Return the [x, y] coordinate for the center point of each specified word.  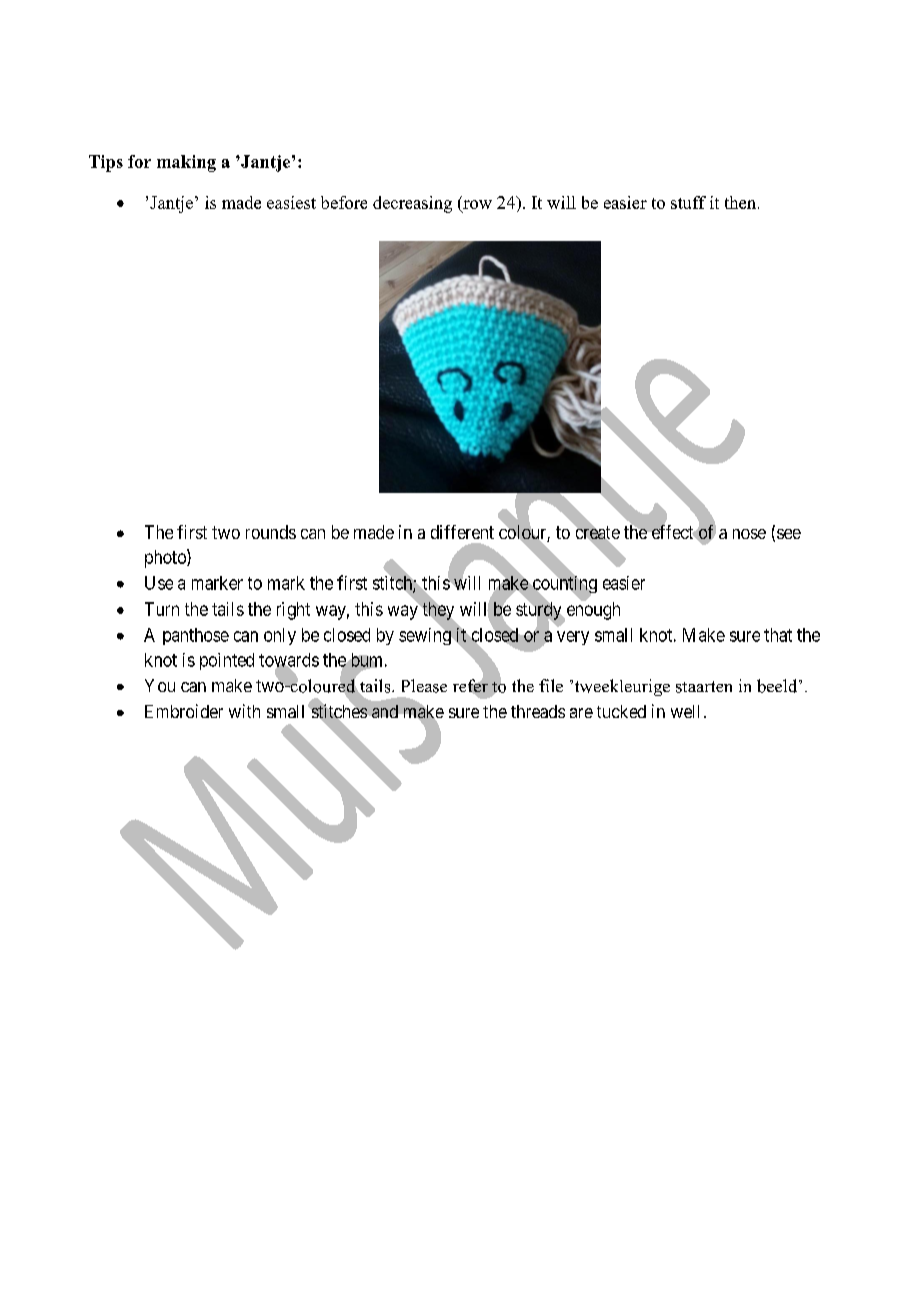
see [789, 534]
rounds [271, 532]
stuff [688, 202]
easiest [291, 202]
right [293, 611]
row [476, 206]
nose [749, 534]
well [685, 711]
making [186, 163]
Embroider [184, 711]
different [462, 532]
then [742, 202]
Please [424, 686]
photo [166, 558]
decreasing [412, 204]
